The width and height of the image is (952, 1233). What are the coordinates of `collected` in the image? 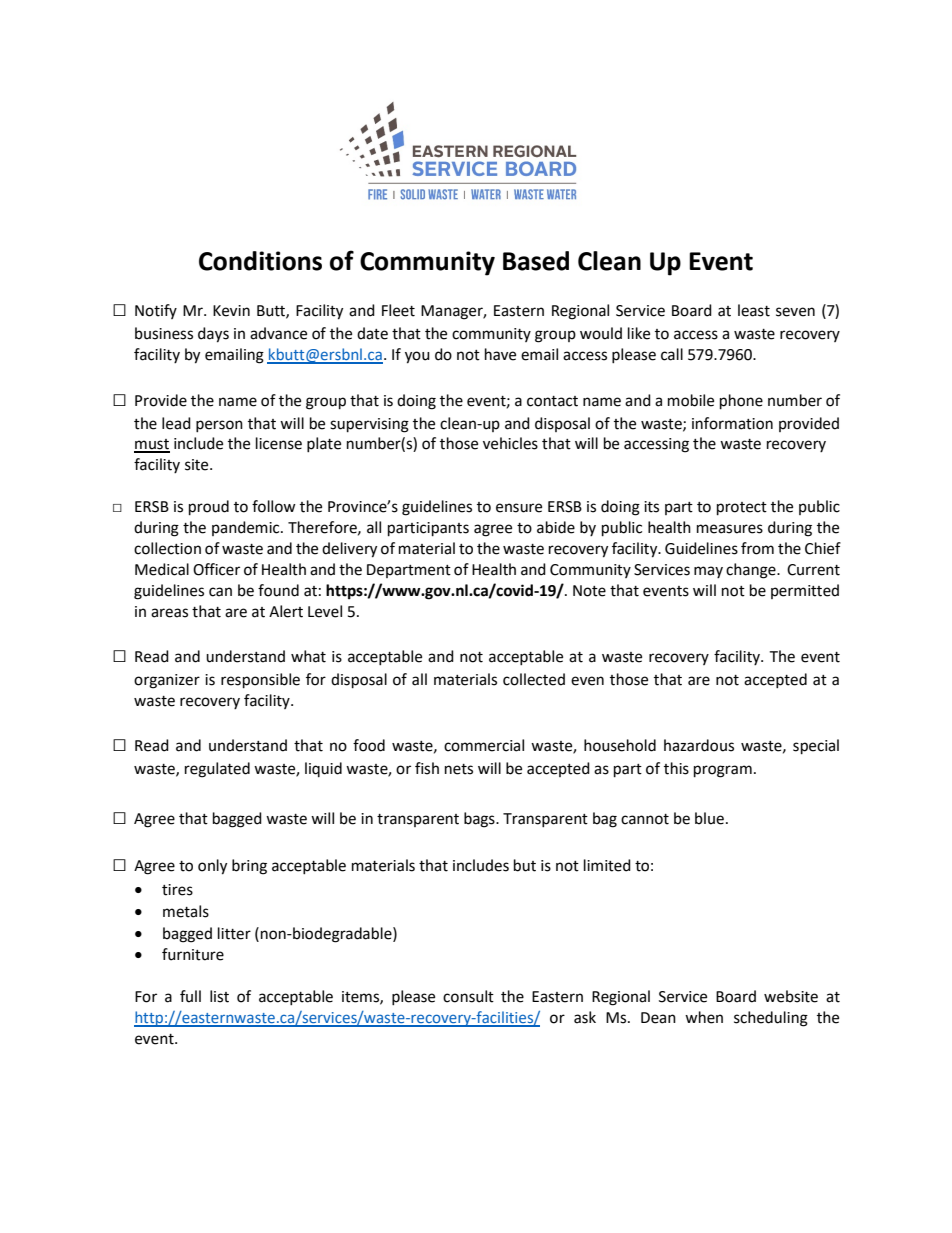 It's located at (534, 679).
